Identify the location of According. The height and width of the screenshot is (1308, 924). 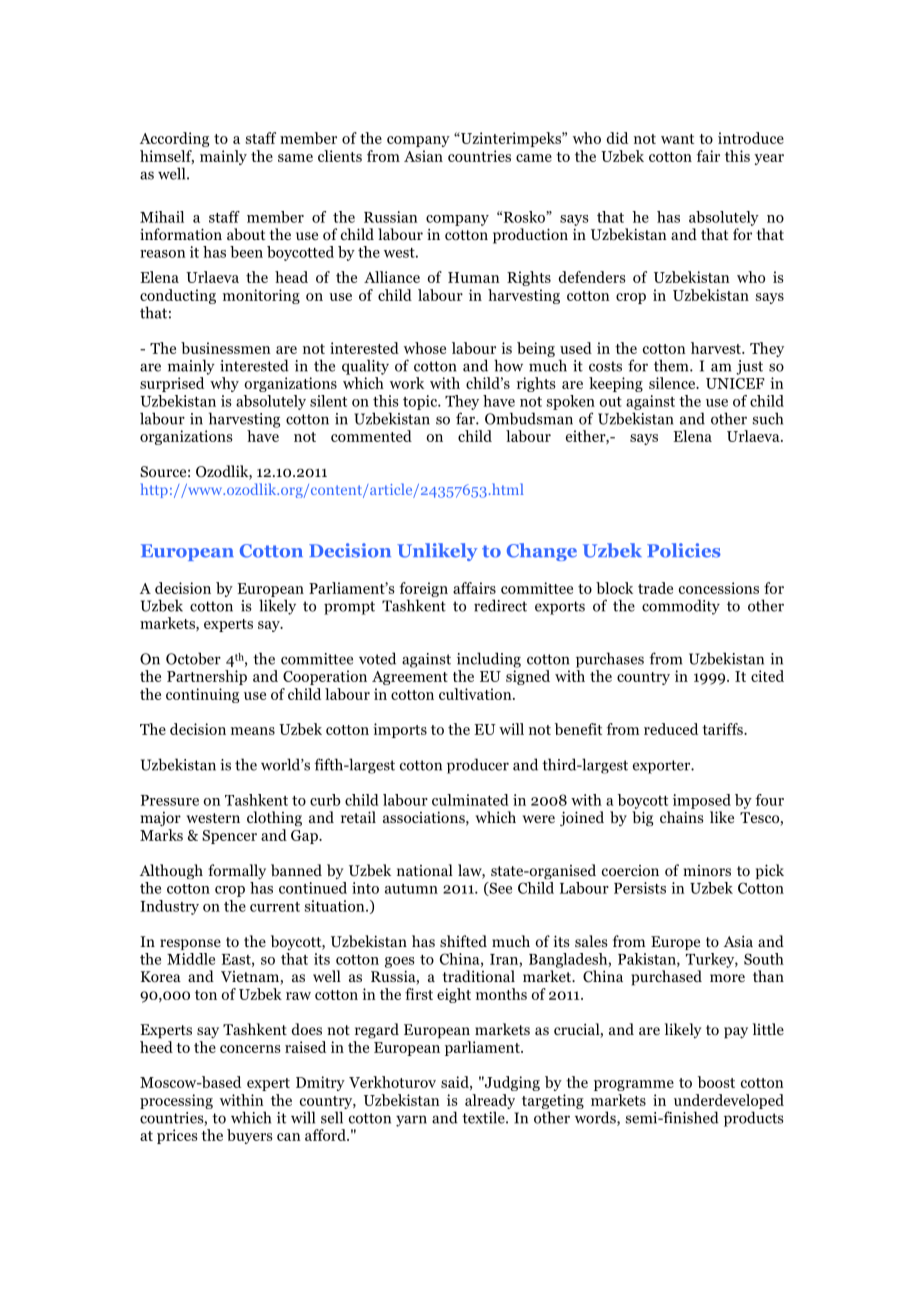
(174, 139).
